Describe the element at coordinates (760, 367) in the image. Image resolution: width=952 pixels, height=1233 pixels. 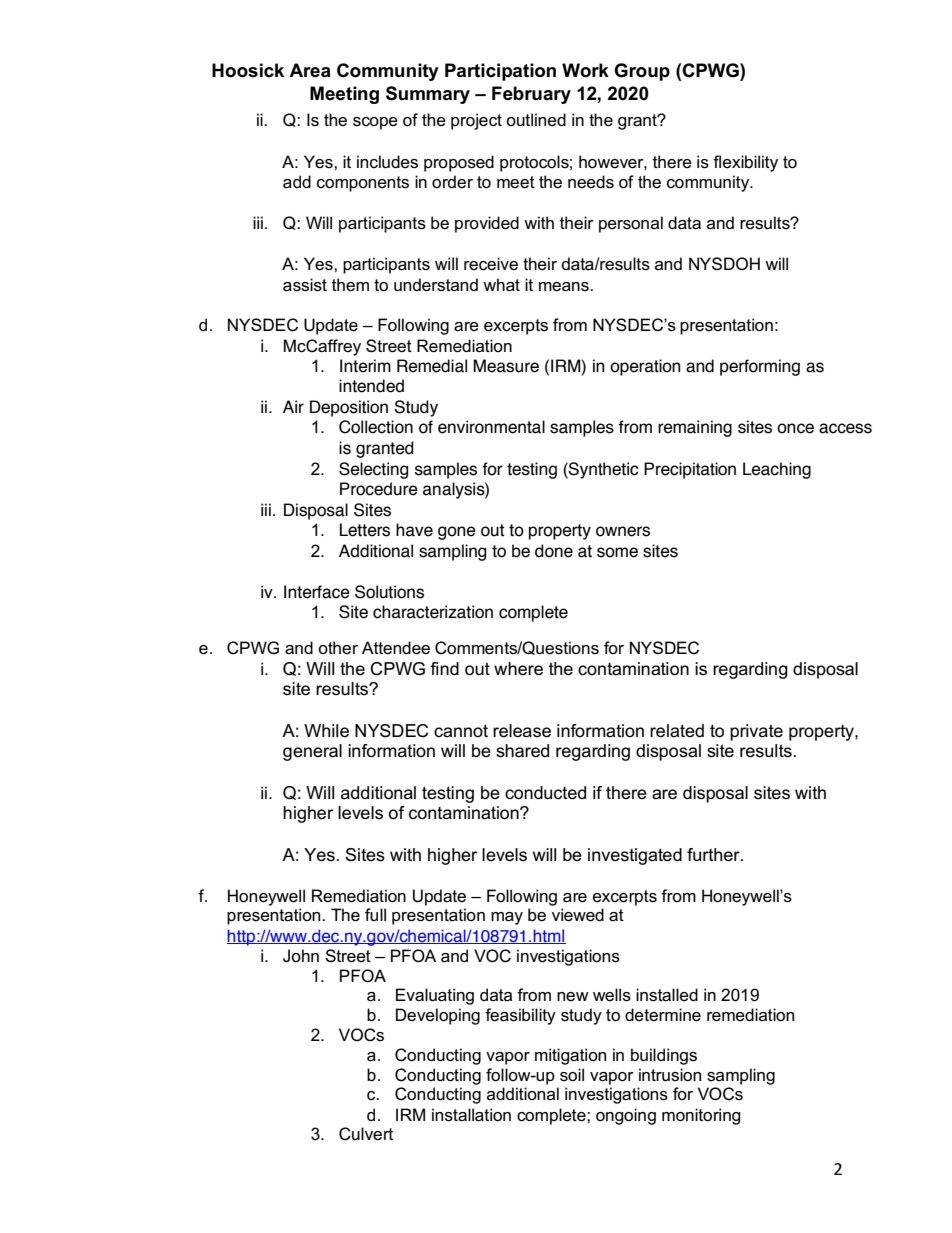
I see `performing` at that location.
